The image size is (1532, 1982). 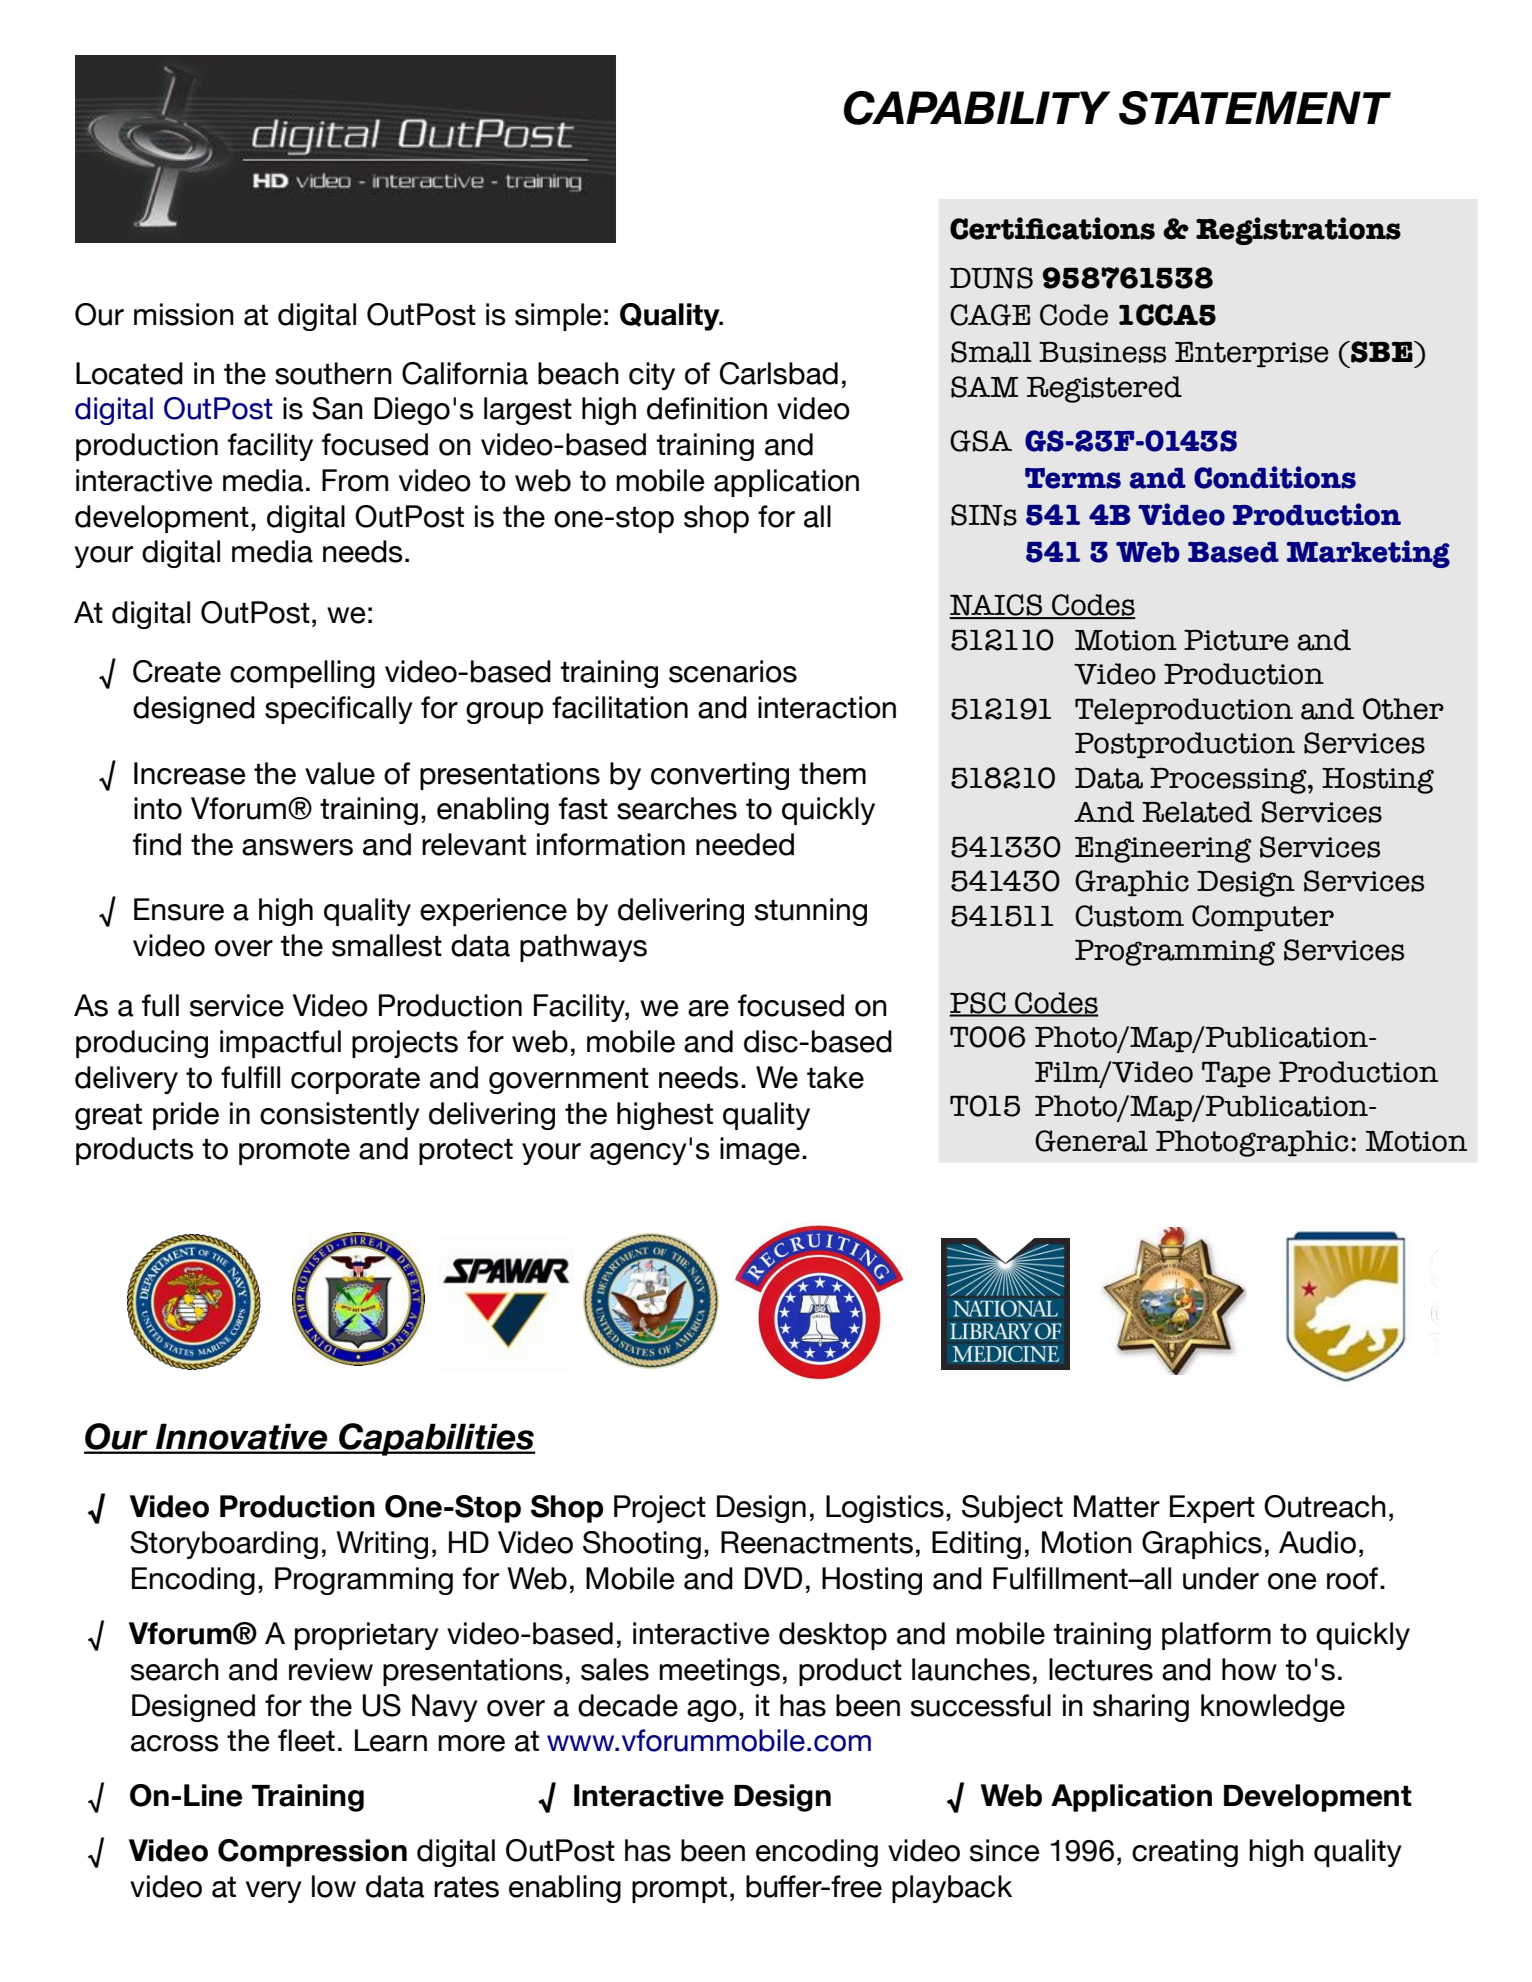 What do you see at coordinates (827, 707) in the page?
I see `interaction` at bounding box center [827, 707].
